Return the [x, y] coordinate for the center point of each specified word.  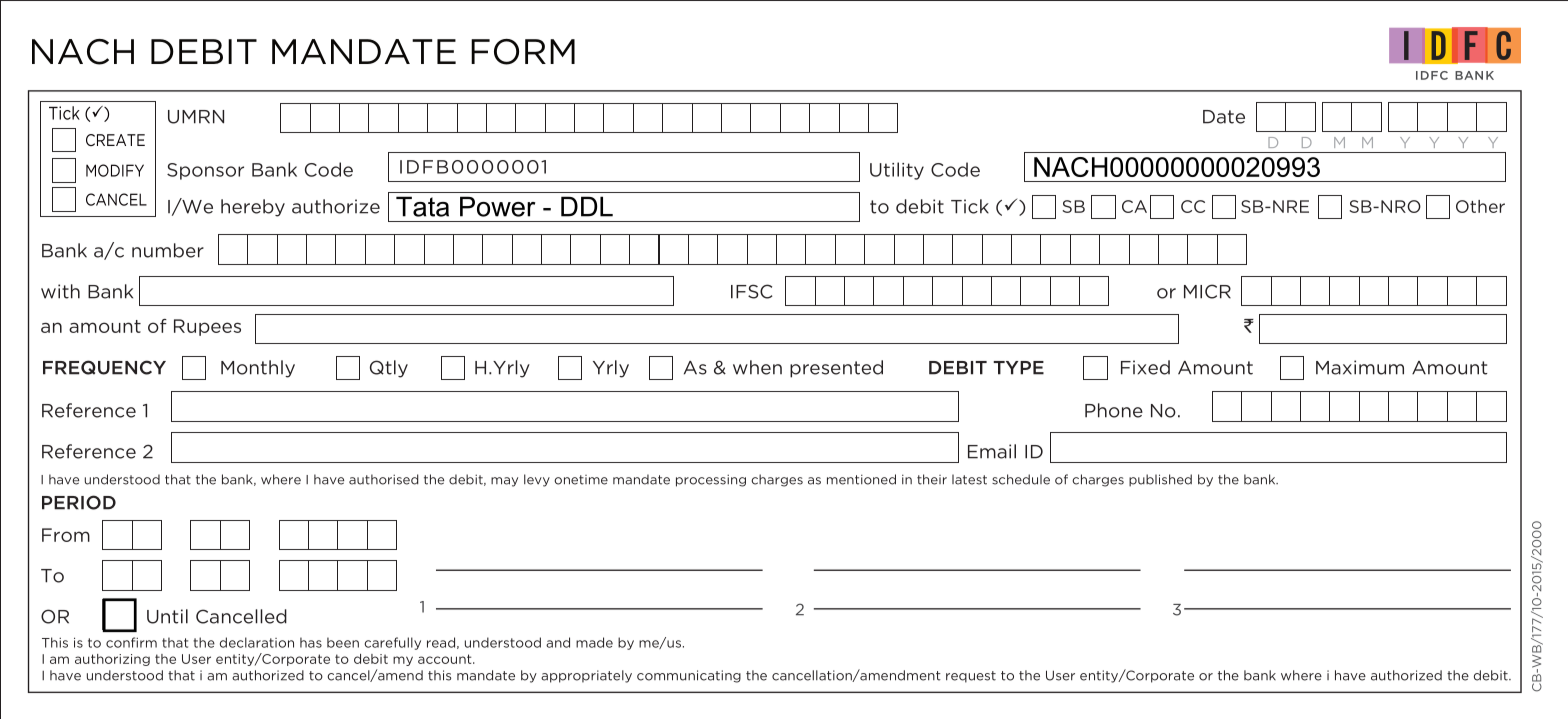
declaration [257, 642]
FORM [523, 52]
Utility [897, 171]
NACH [83, 52]
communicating [689, 676]
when [757, 367]
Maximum [1360, 367]
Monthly [258, 369]
